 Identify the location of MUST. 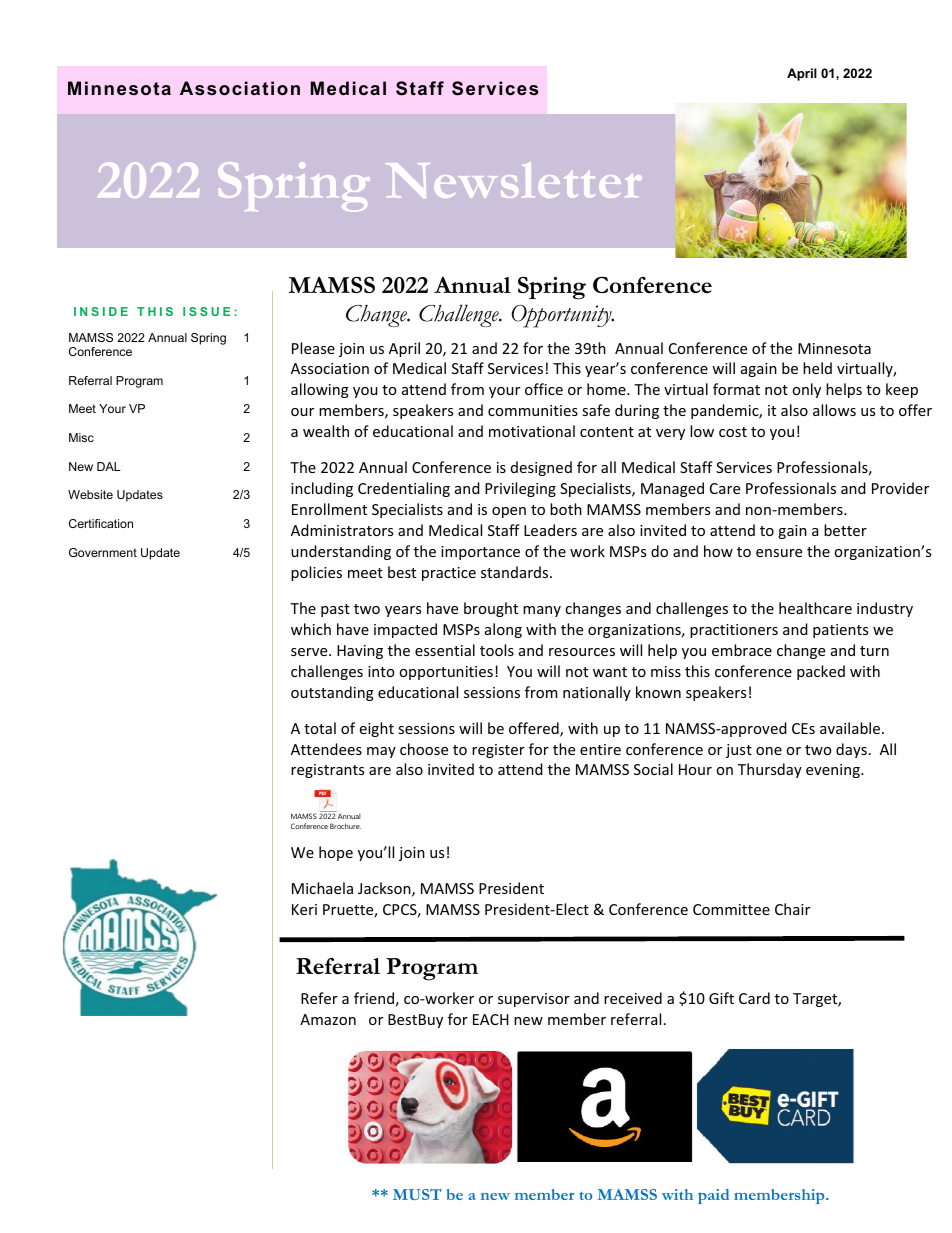
(417, 1194).
